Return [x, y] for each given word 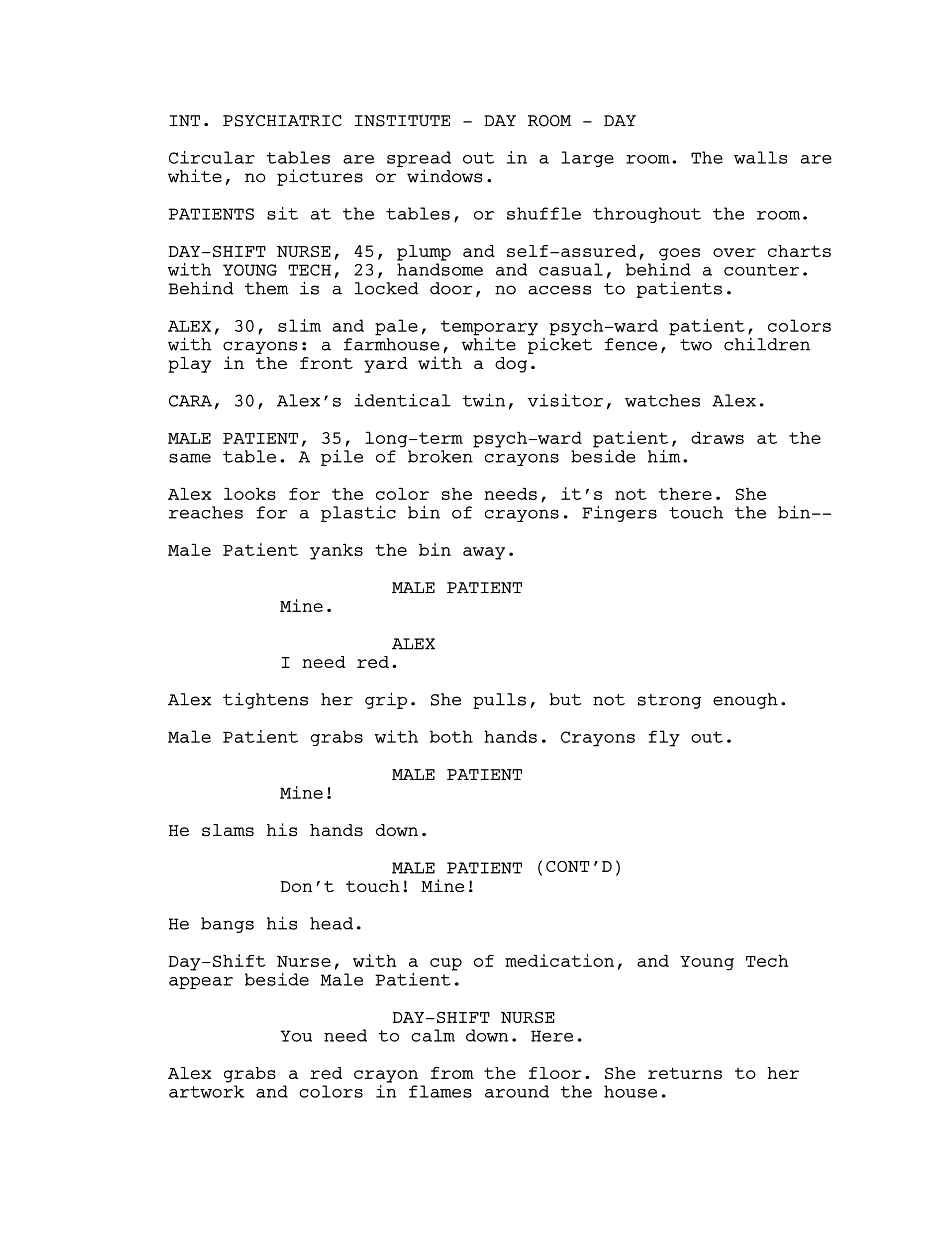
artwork [206, 1091]
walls [760, 157]
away [484, 553]
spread [419, 160]
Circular [212, 157]
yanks [336, 551]
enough [745, 701]
